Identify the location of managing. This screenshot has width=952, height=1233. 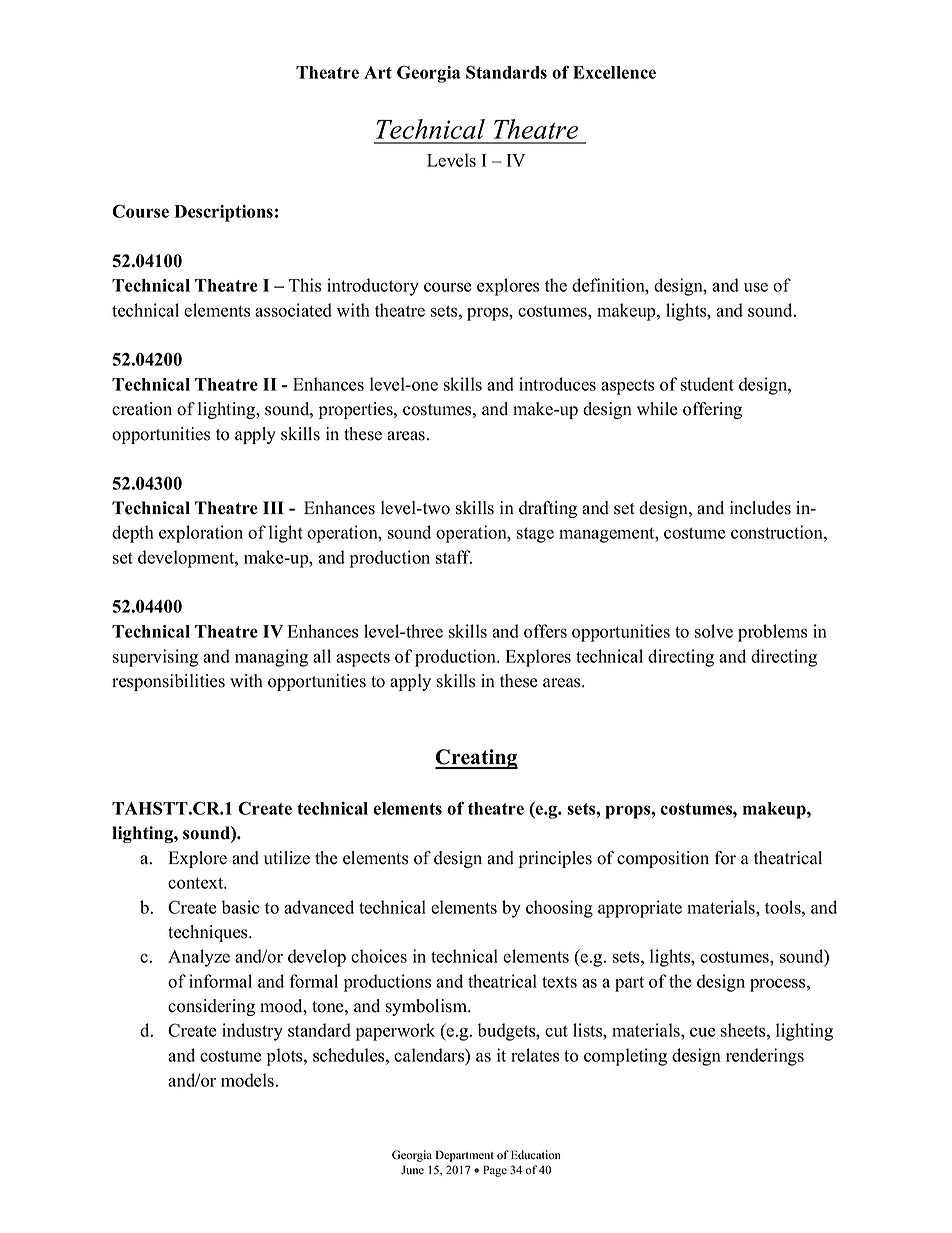
(271, 658).
